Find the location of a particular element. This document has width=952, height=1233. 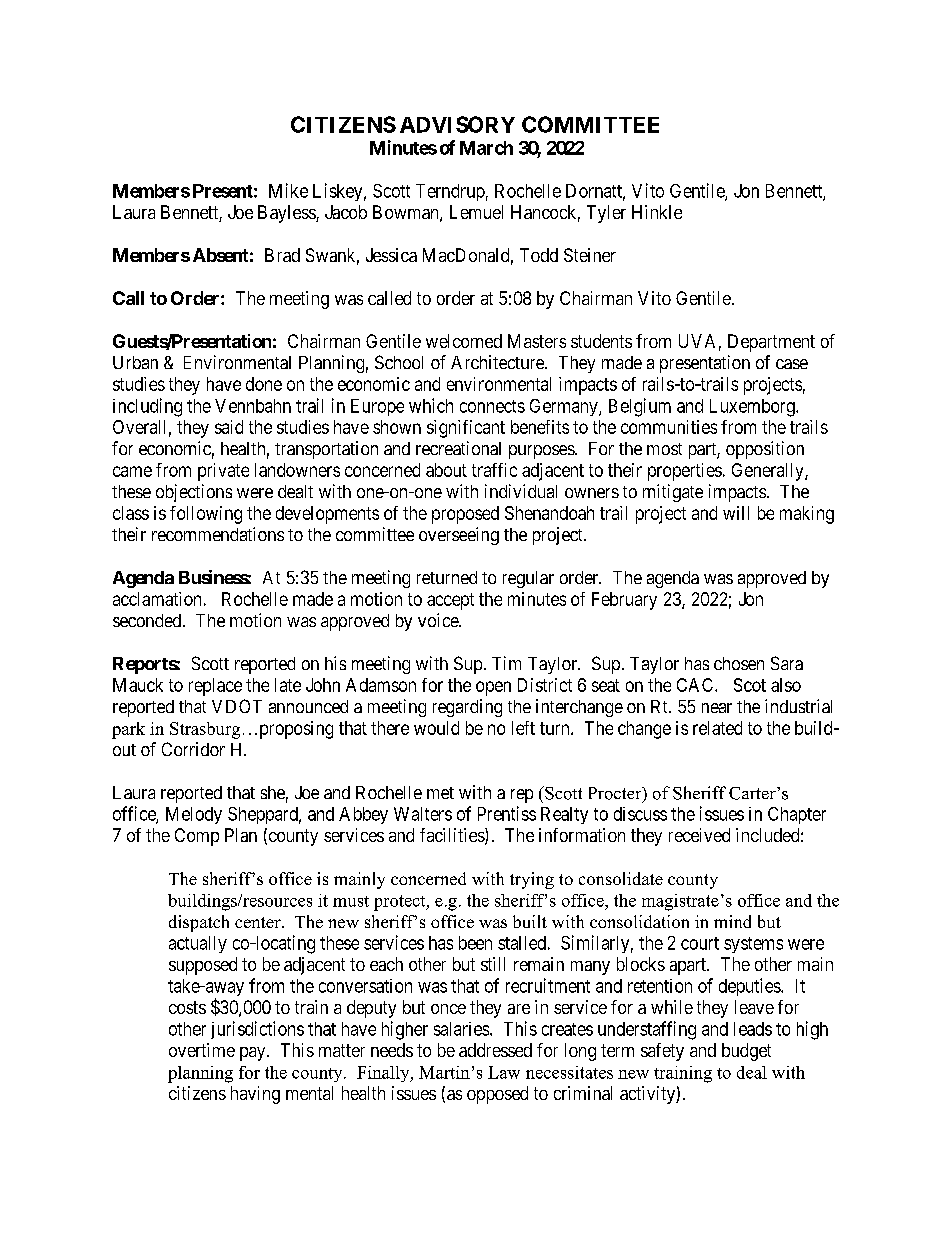

chosen is located at coordinates (739, 663).
